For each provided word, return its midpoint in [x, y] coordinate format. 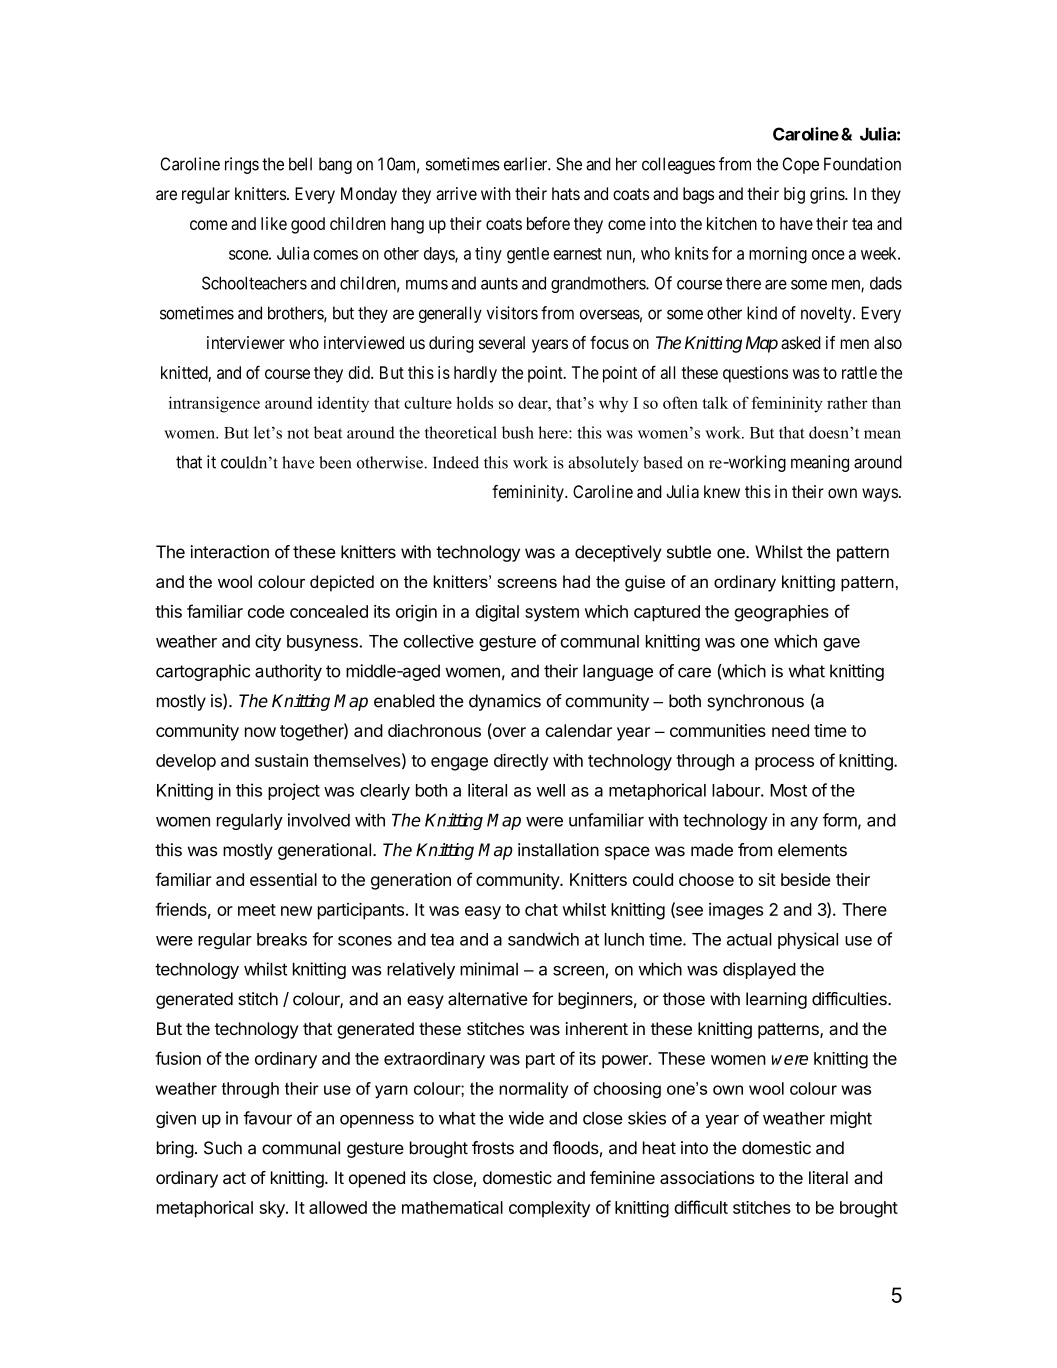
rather [847, 402]
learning [776, 1000]
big [794, 195]
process [784, 764]
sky [273, 1209]
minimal [489, 969]
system [552, 614]
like [274, 223]
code [266, 611]
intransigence [214, 404]
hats [566, 193]
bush [518, 432]
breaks [282, 939]
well [551, 790]
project [294, 791]
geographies [781, 613]
